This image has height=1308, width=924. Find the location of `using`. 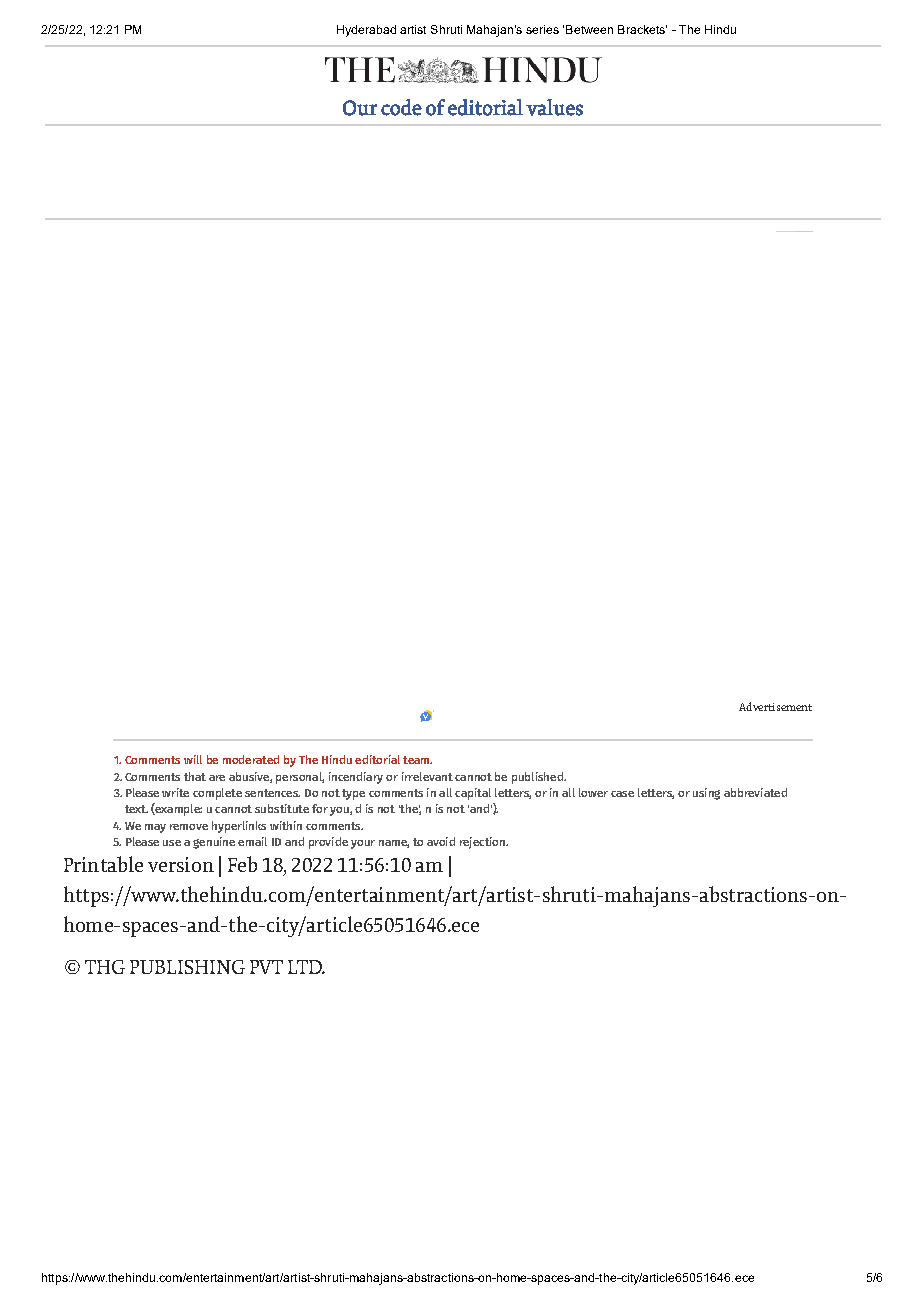

using is located at coordinates (706, 794).
